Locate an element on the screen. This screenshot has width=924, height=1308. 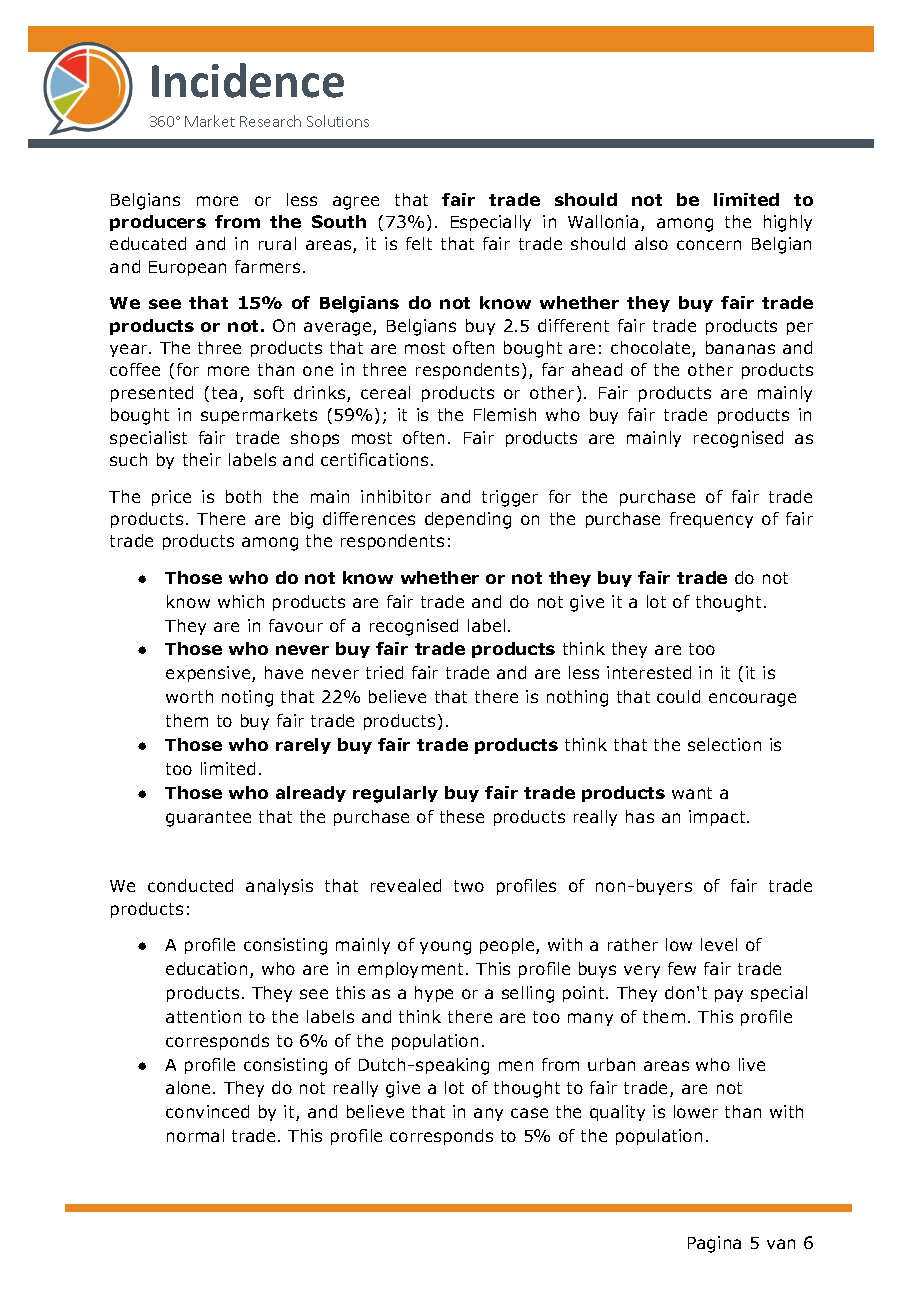
these is located at coordinates (462, 816).
